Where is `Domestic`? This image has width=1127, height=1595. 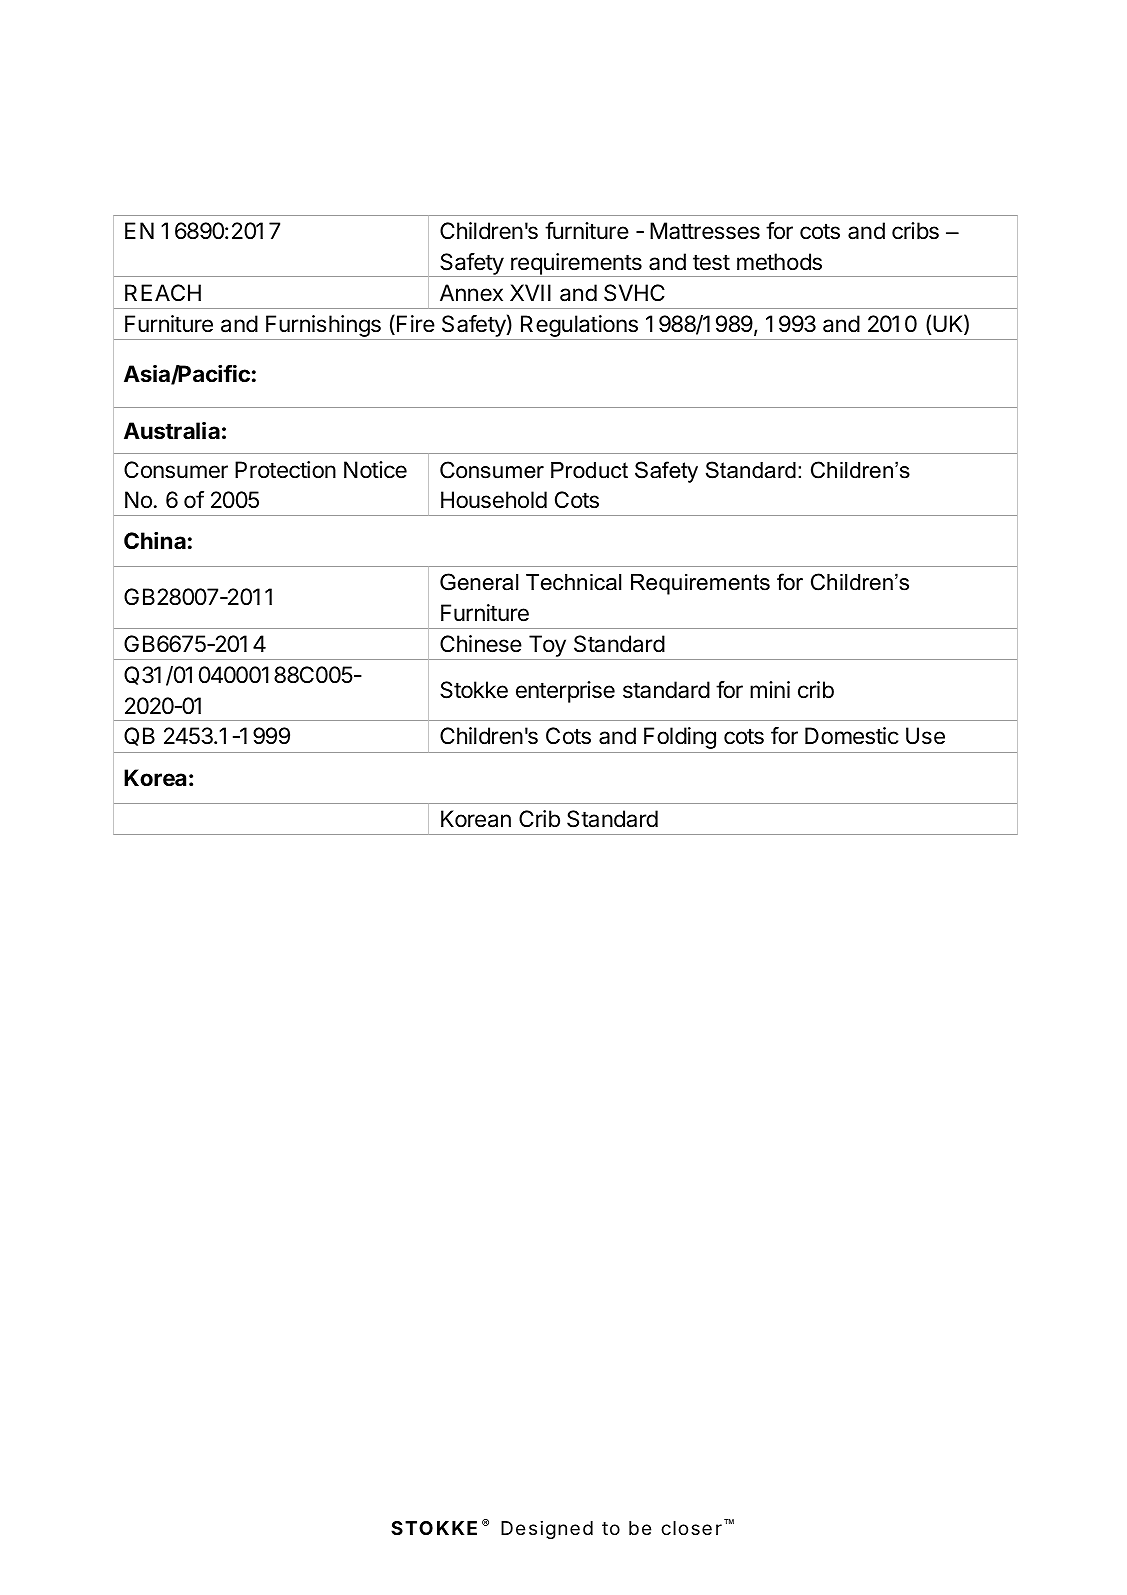 Domestic is located at coordinates (852, 736).
